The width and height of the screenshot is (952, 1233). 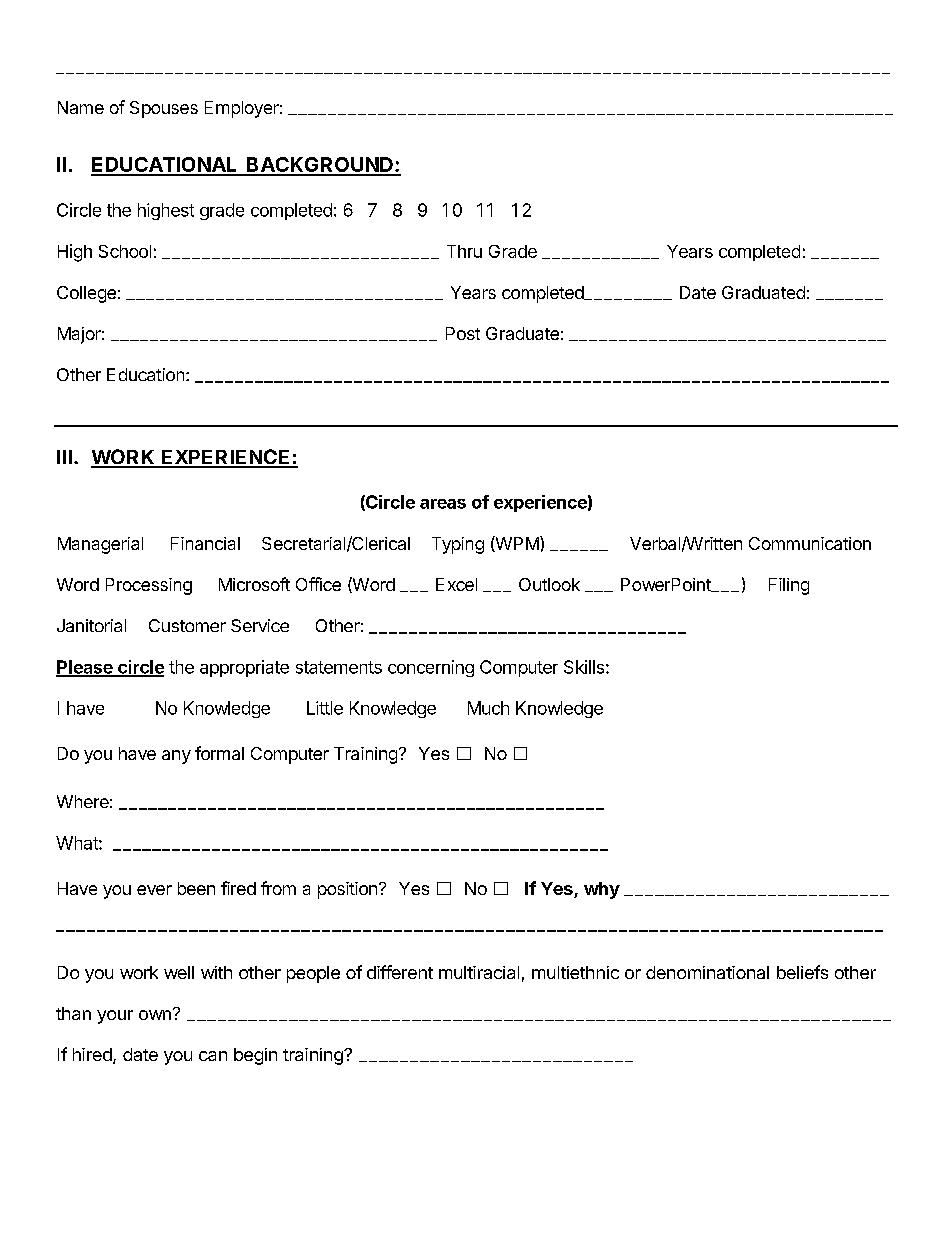 What do you see at coordinates (488, 708) in the screenshot?
I see `Much` at bounding box center [488, 708].
